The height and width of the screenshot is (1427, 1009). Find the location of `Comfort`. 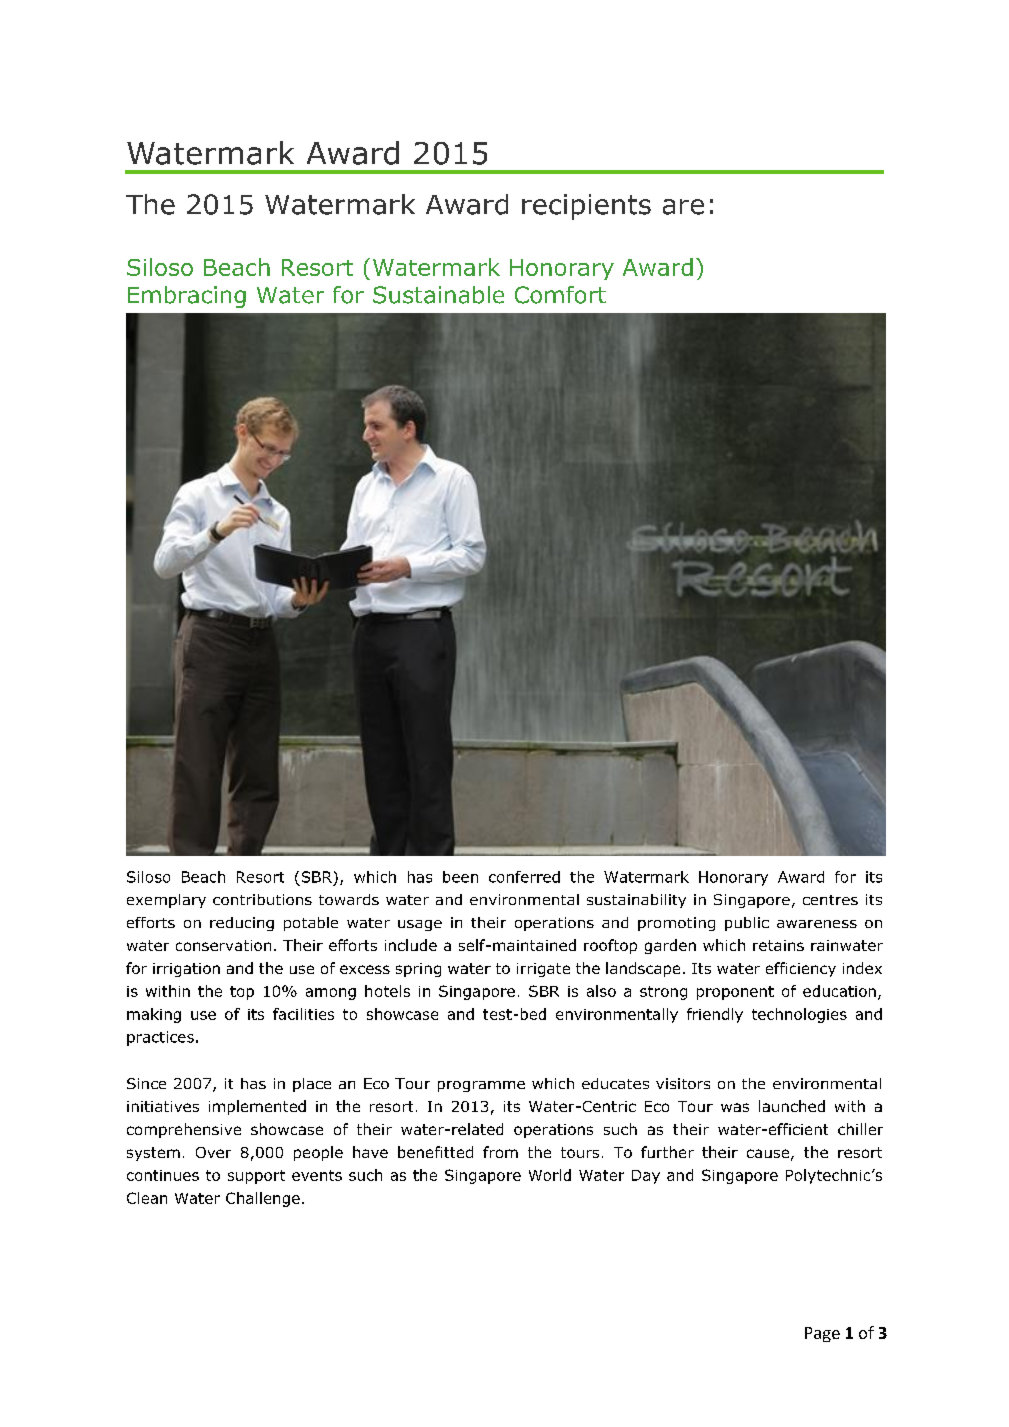

Comfort is located at coordinates (560, 295).
